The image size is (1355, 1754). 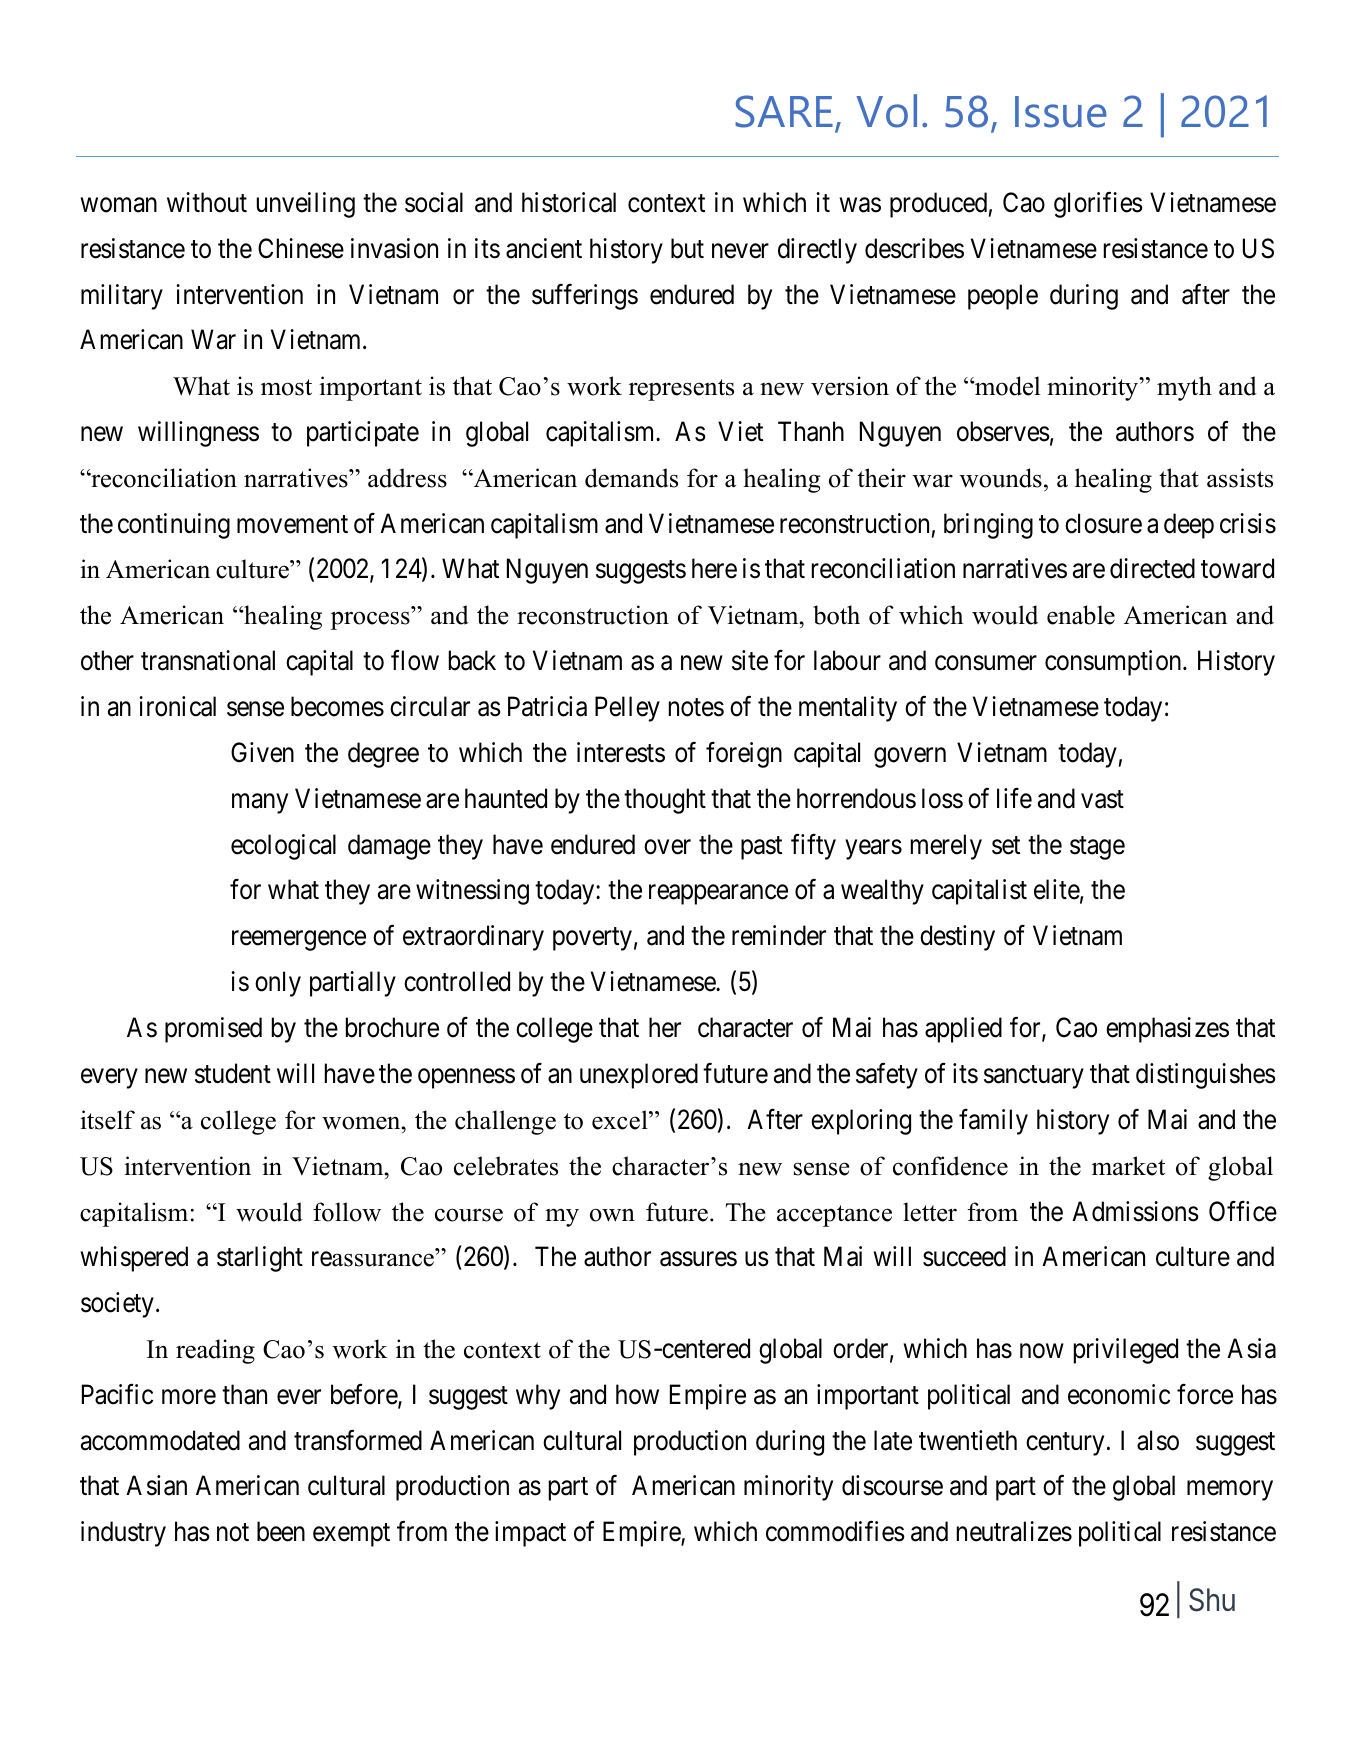 What do you see at coordinates (292, 524) in the image?
I see `movement` at bounding box center [292, 524].
